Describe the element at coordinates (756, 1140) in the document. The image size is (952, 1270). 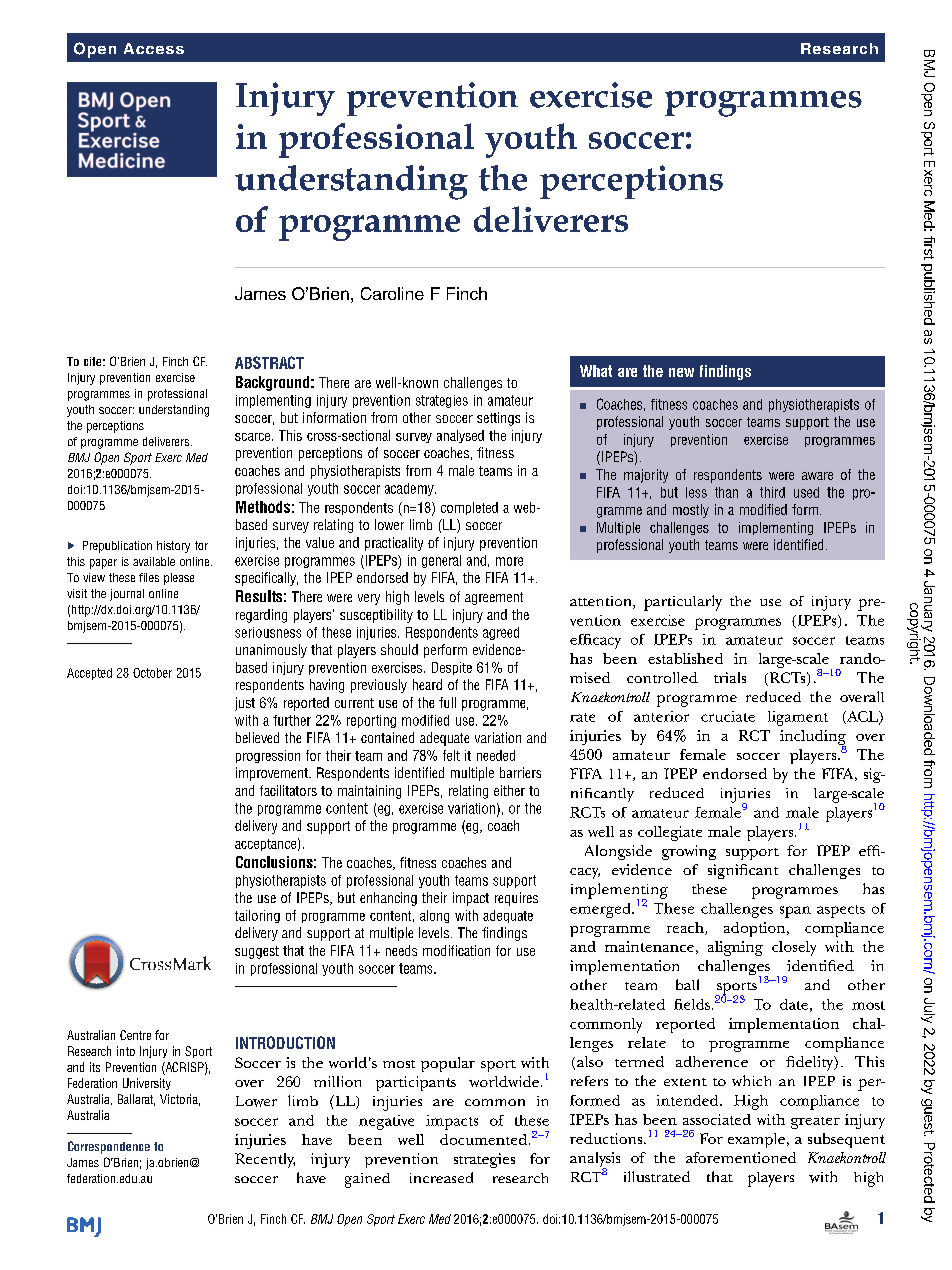
I see `example` at that location.
